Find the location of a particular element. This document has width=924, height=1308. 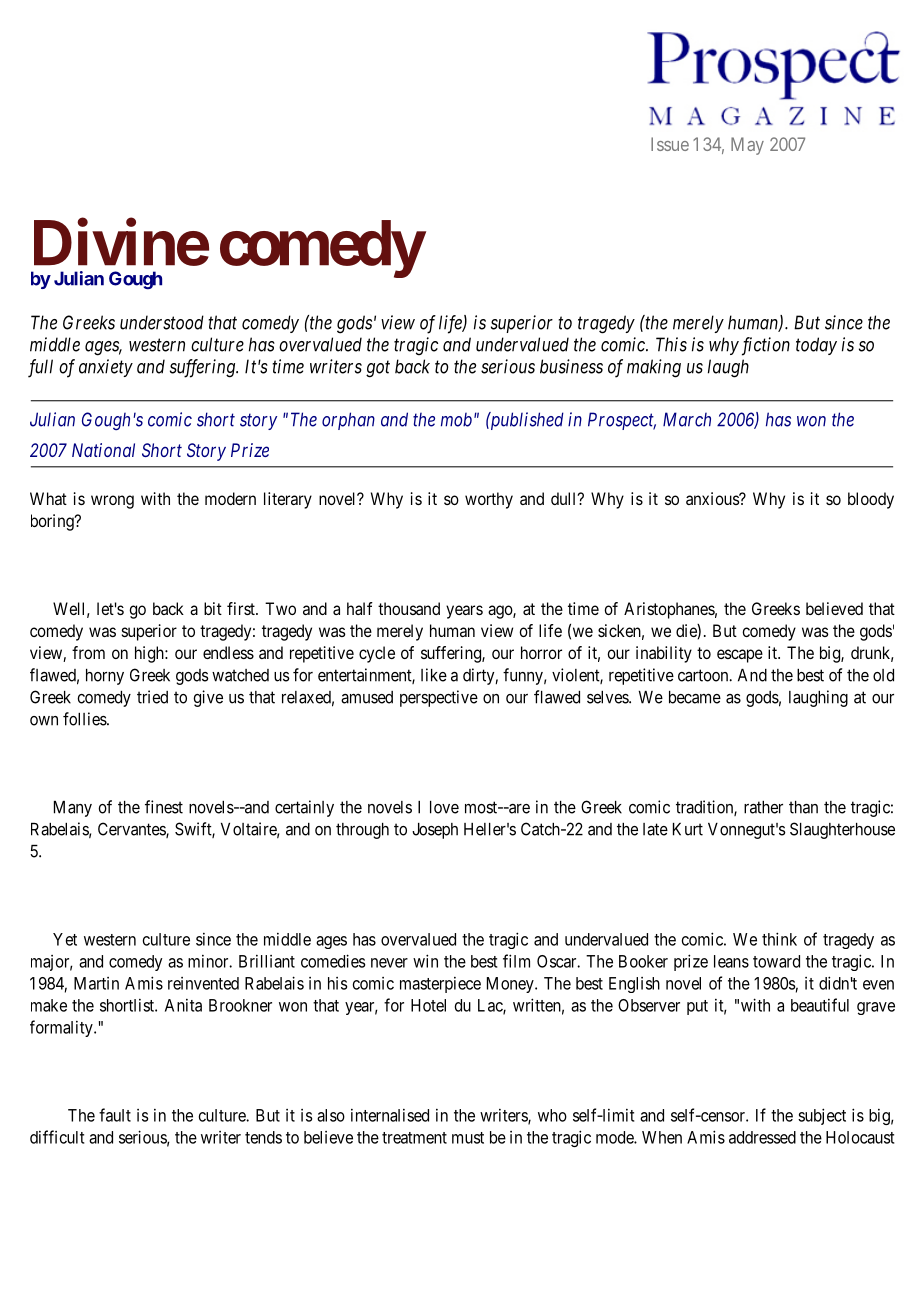

Issue is located at coordinates (670, 144).
